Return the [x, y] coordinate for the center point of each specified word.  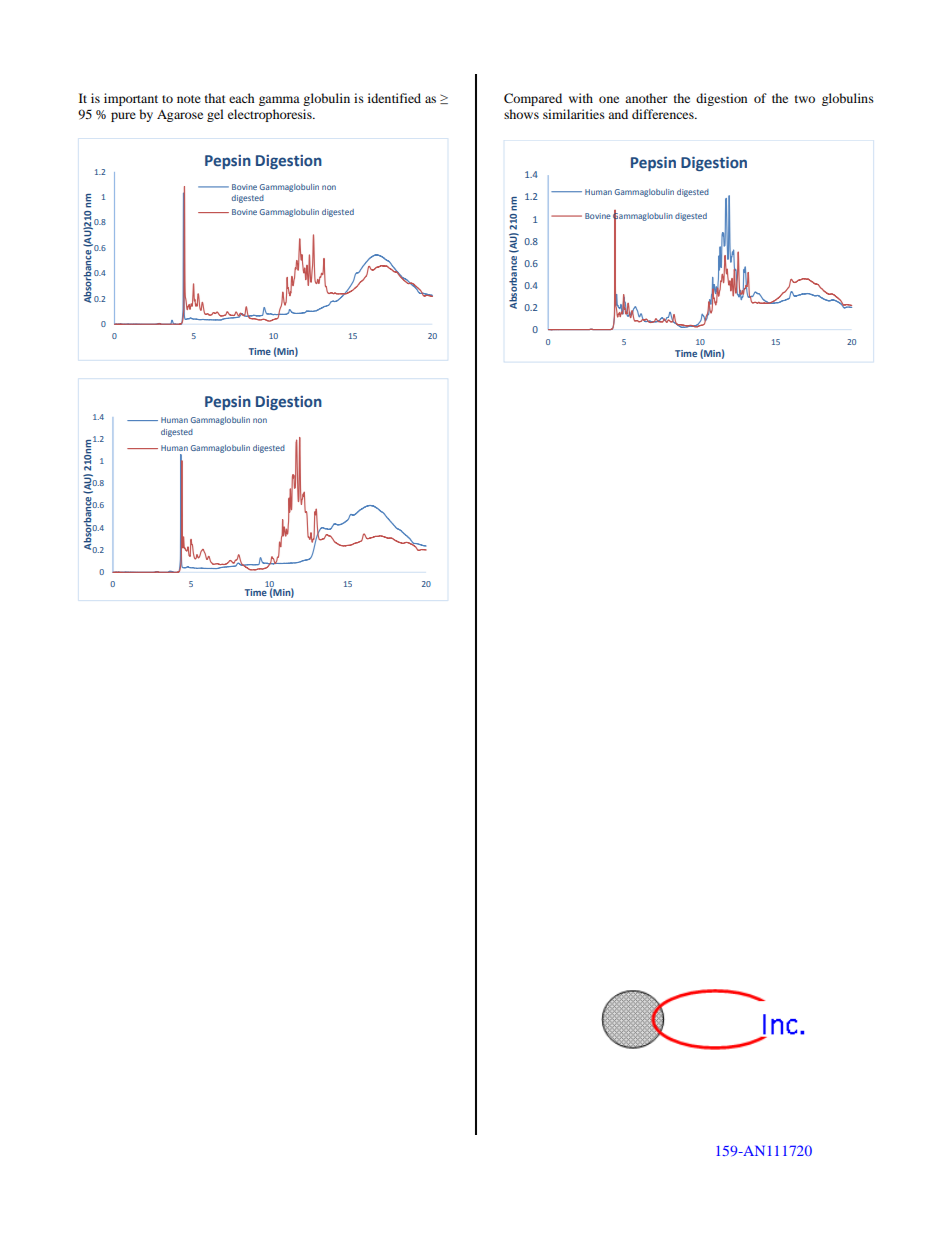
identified [394, 98]
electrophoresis [271, 115]
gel [215, 115]
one [609, 99]
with [581, 98]
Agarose [180, 116]
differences [664, 114]
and [618, 114]
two [805, 99]
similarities [574, 114]
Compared [533, 99]
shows [521, 114]
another [646, 98]
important [131, 99]
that [215, 98]
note [189, 99]
